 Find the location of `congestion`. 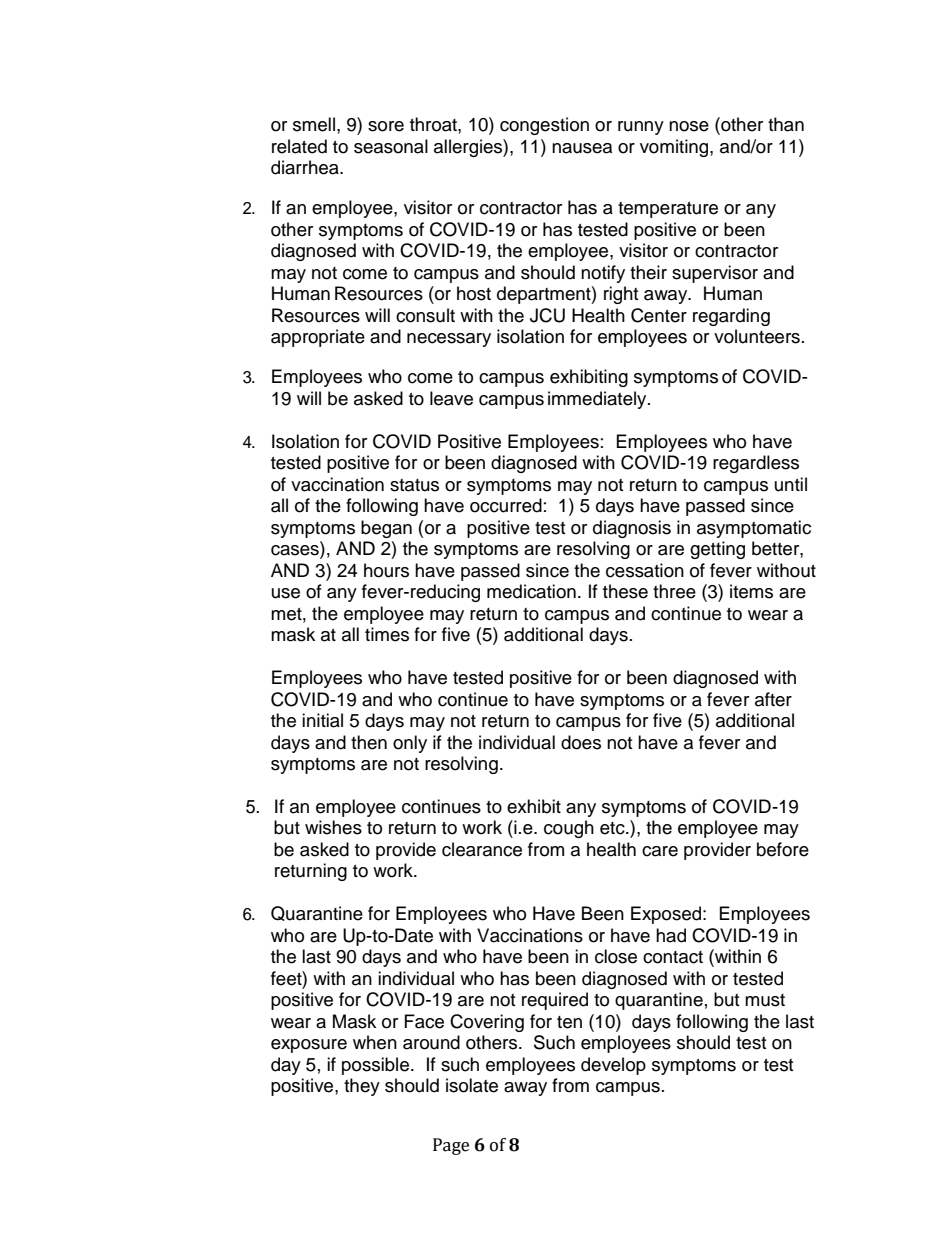

congestion is located at coordinates (544, 126).
